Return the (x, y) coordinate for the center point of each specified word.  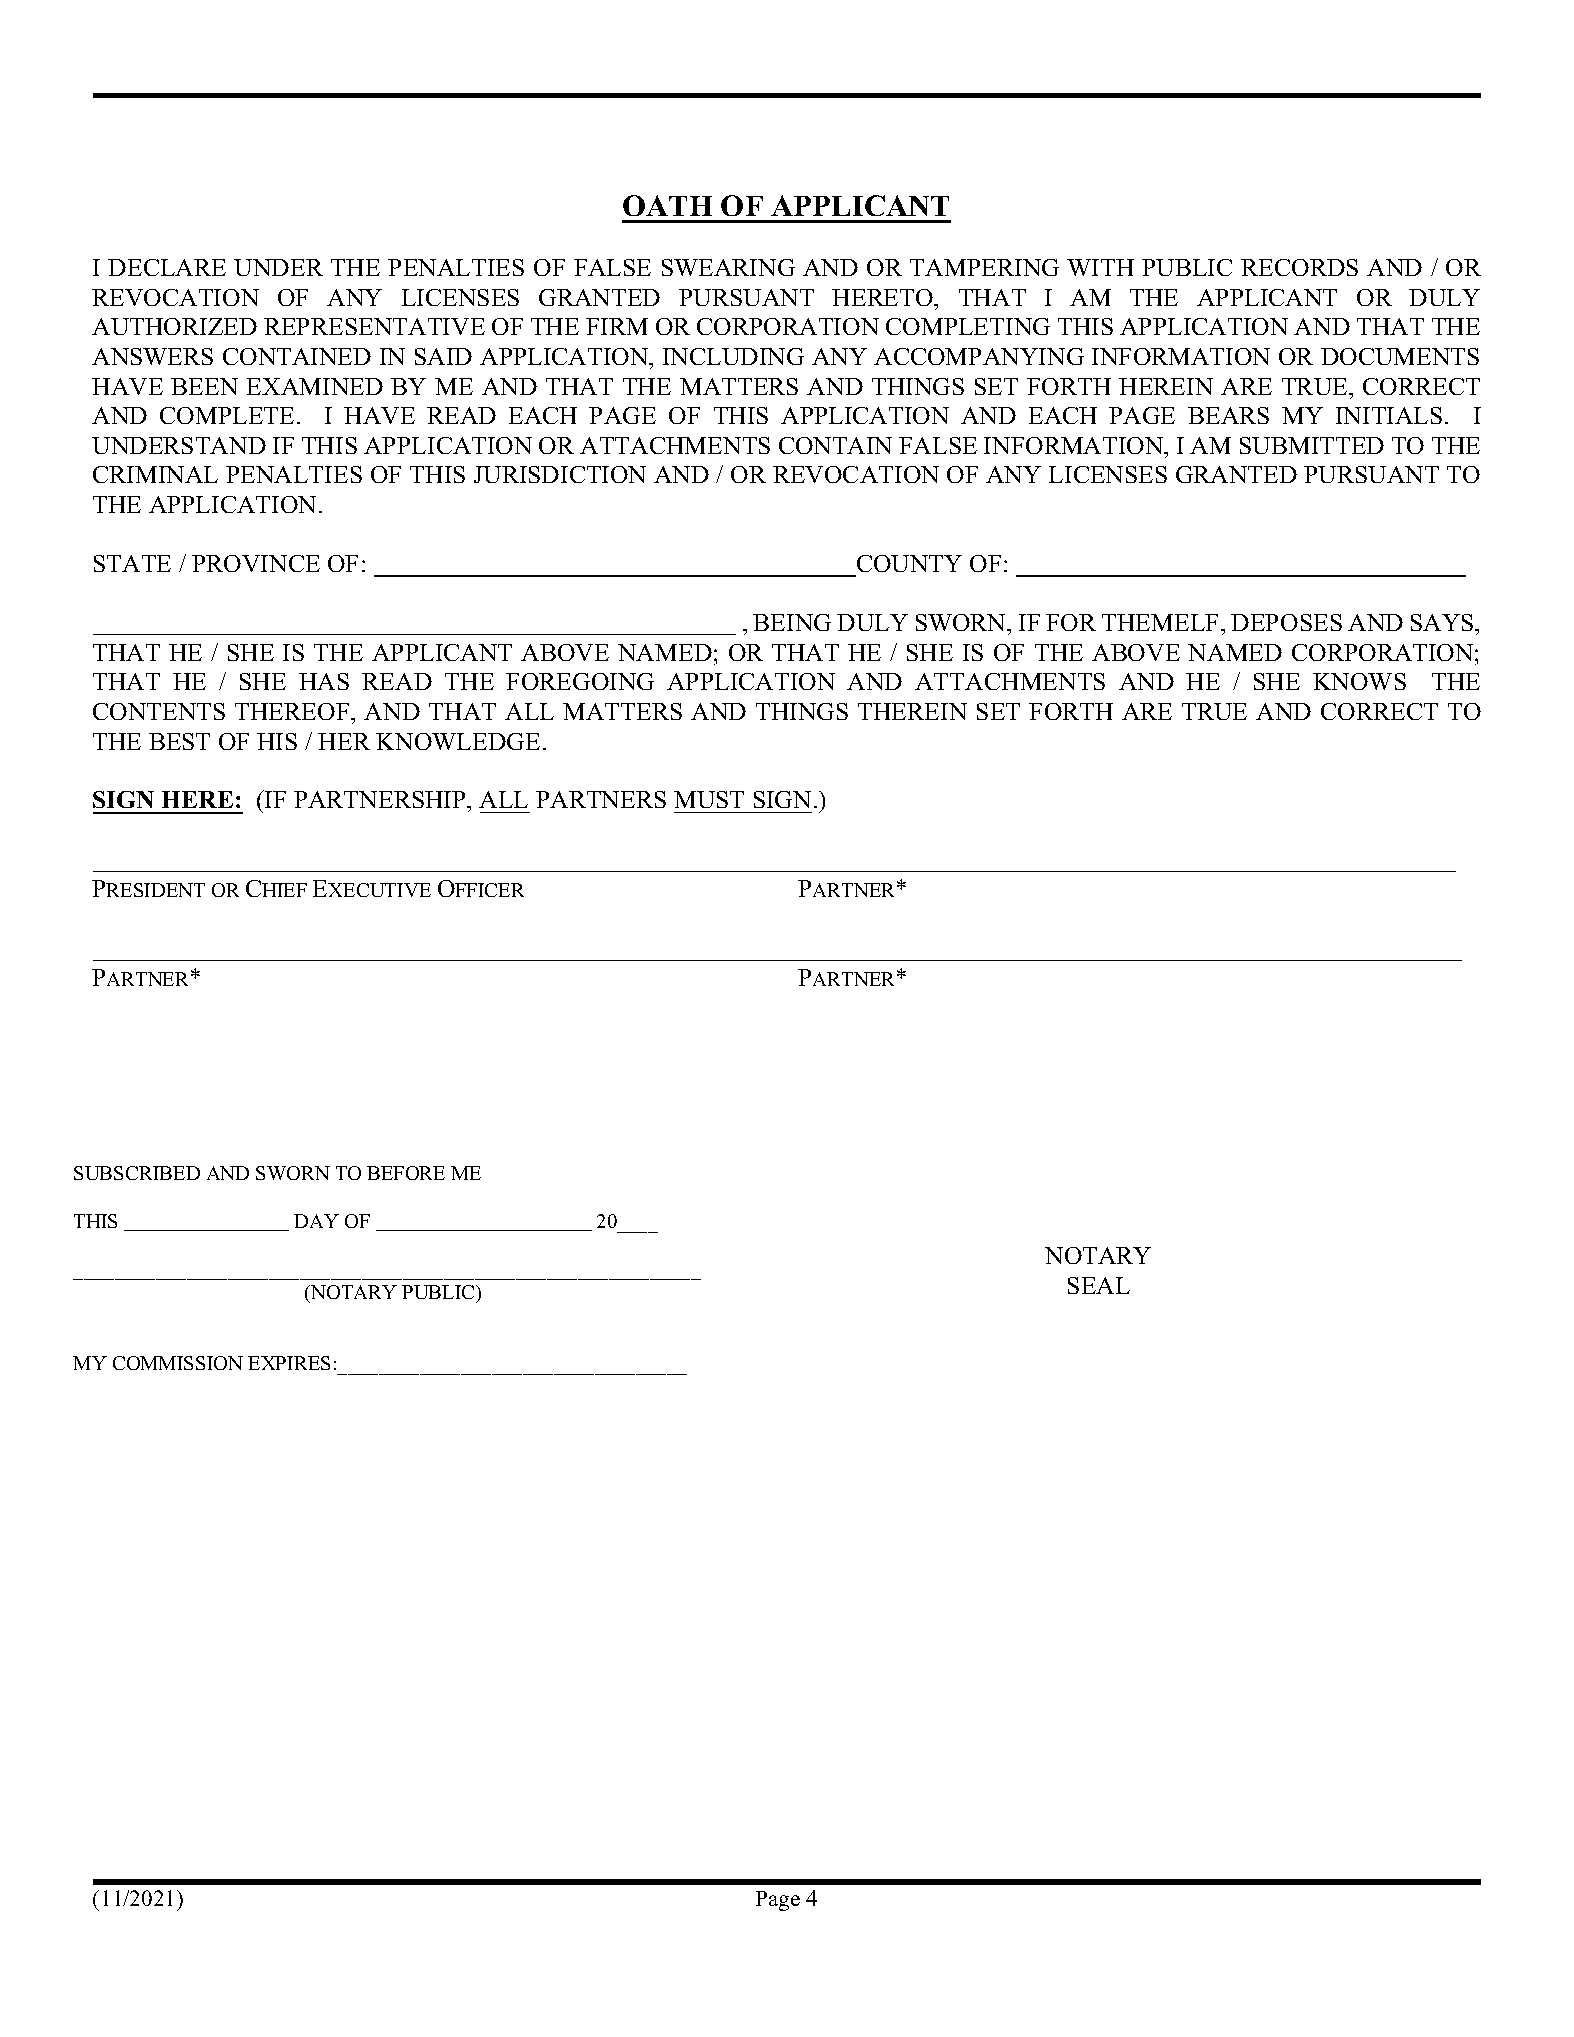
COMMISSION (178, 1363)
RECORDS (1299, 267)
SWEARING (728, 267)
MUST (709, 799)
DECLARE (167, 267)
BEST (179, 741)
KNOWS (1359, 681)
